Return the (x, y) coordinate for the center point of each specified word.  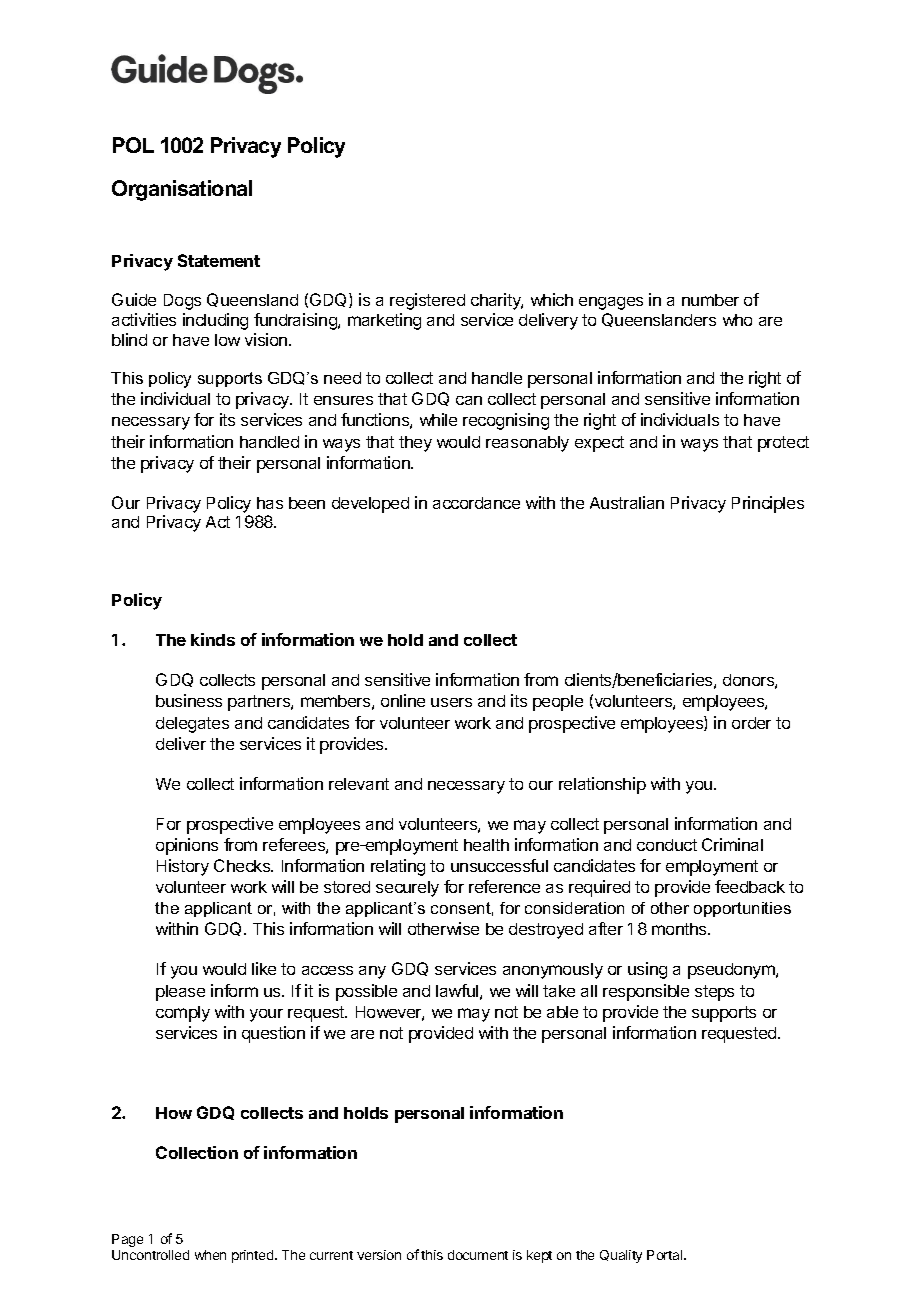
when (210, 1255)
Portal (666, 1255)
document (478, 1255)
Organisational (182, 190)
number (710, 300)
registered (427, 301)
